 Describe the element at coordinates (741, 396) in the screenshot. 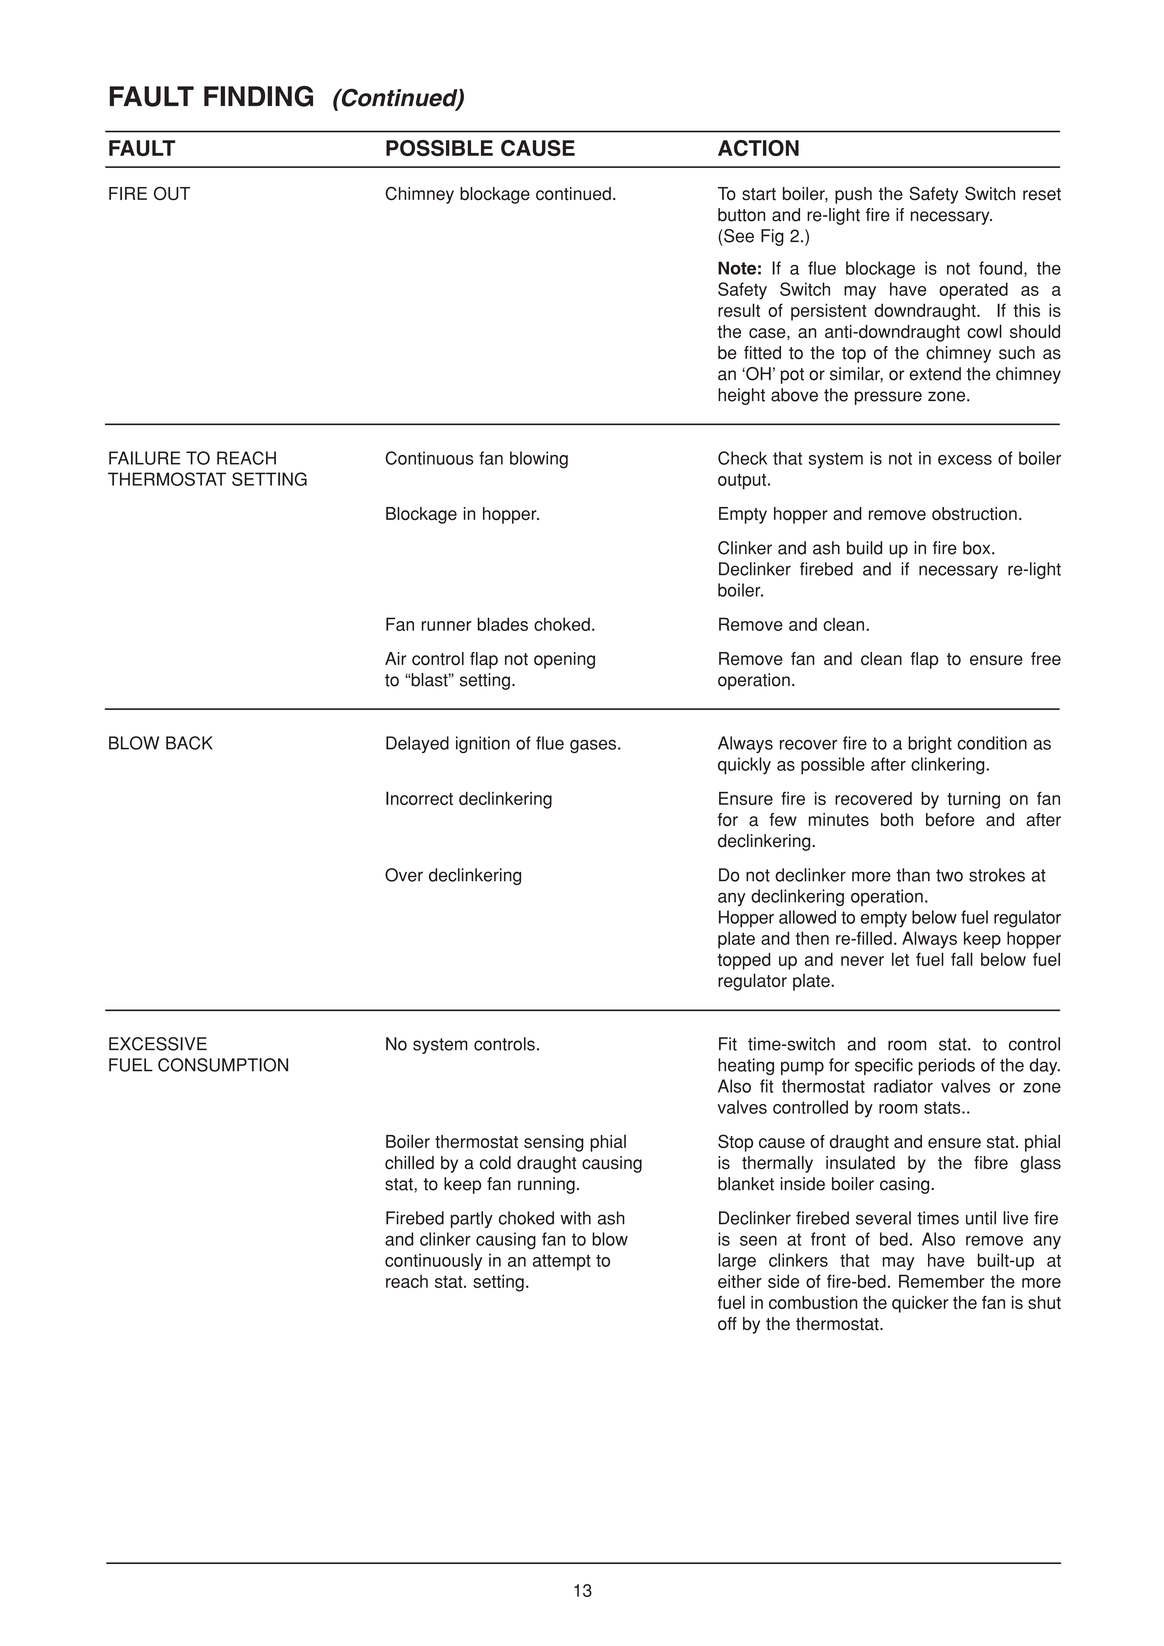

I see `height` at that location.
